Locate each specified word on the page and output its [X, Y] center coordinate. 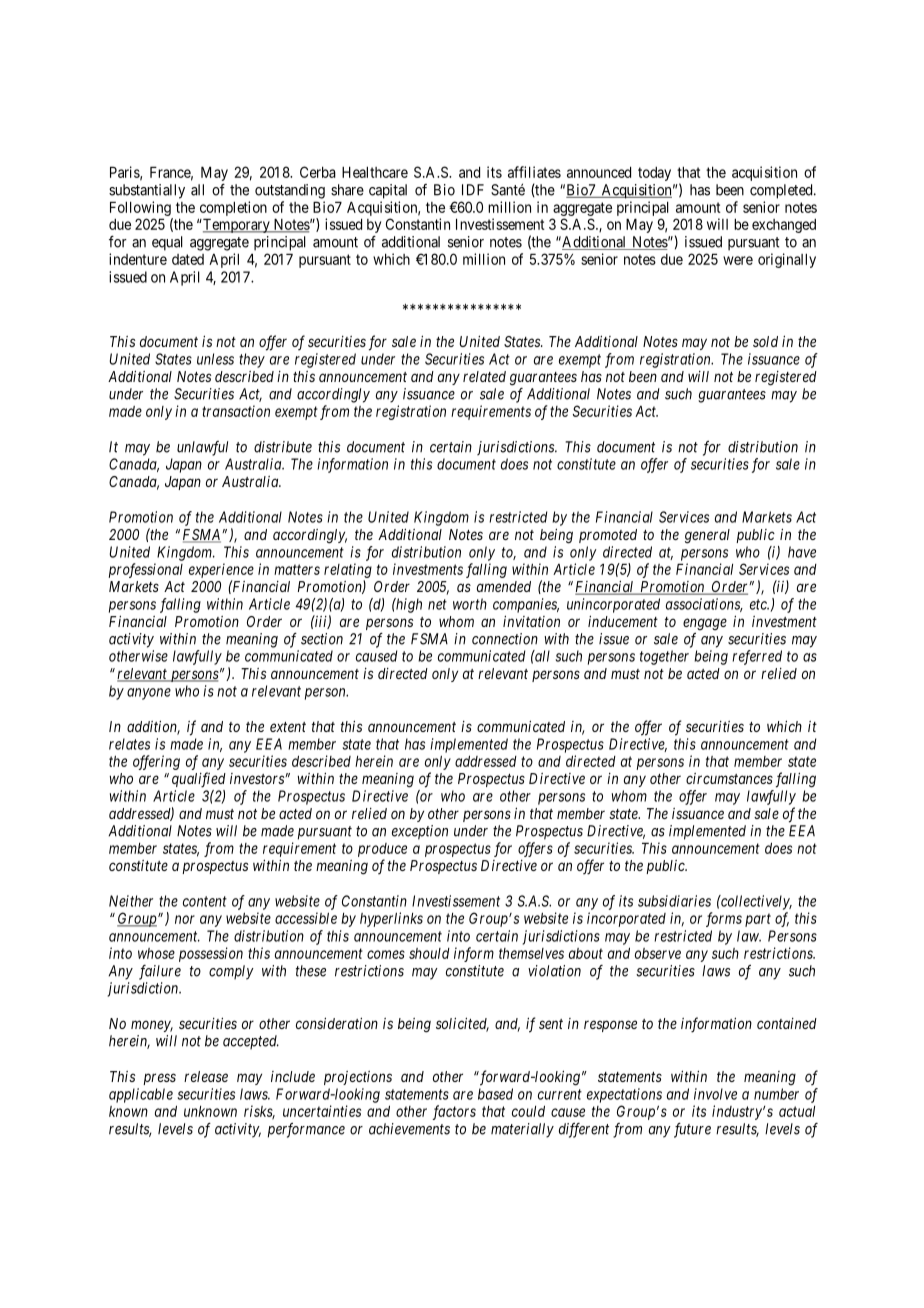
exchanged [784, 226]
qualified [199, 780]
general [707, 536]
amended [504, 586]
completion [233, 208]
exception [420, 832]
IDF [473, 190]
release [206, 1076]
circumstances [729, 778]
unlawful [202, 448]
